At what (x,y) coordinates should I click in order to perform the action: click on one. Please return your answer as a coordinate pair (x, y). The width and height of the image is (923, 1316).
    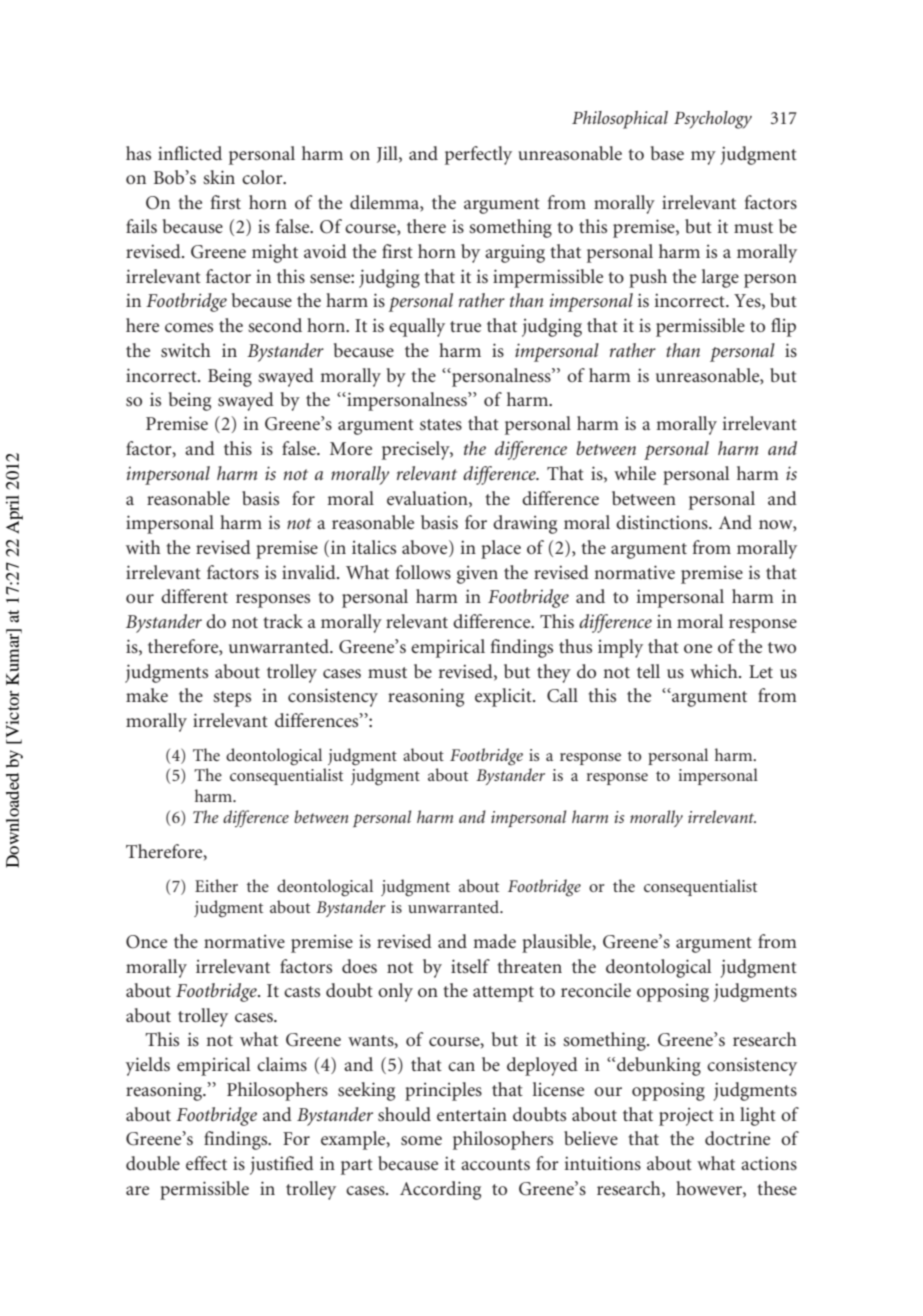
    Looking at the image, I should click on (698, 648).
